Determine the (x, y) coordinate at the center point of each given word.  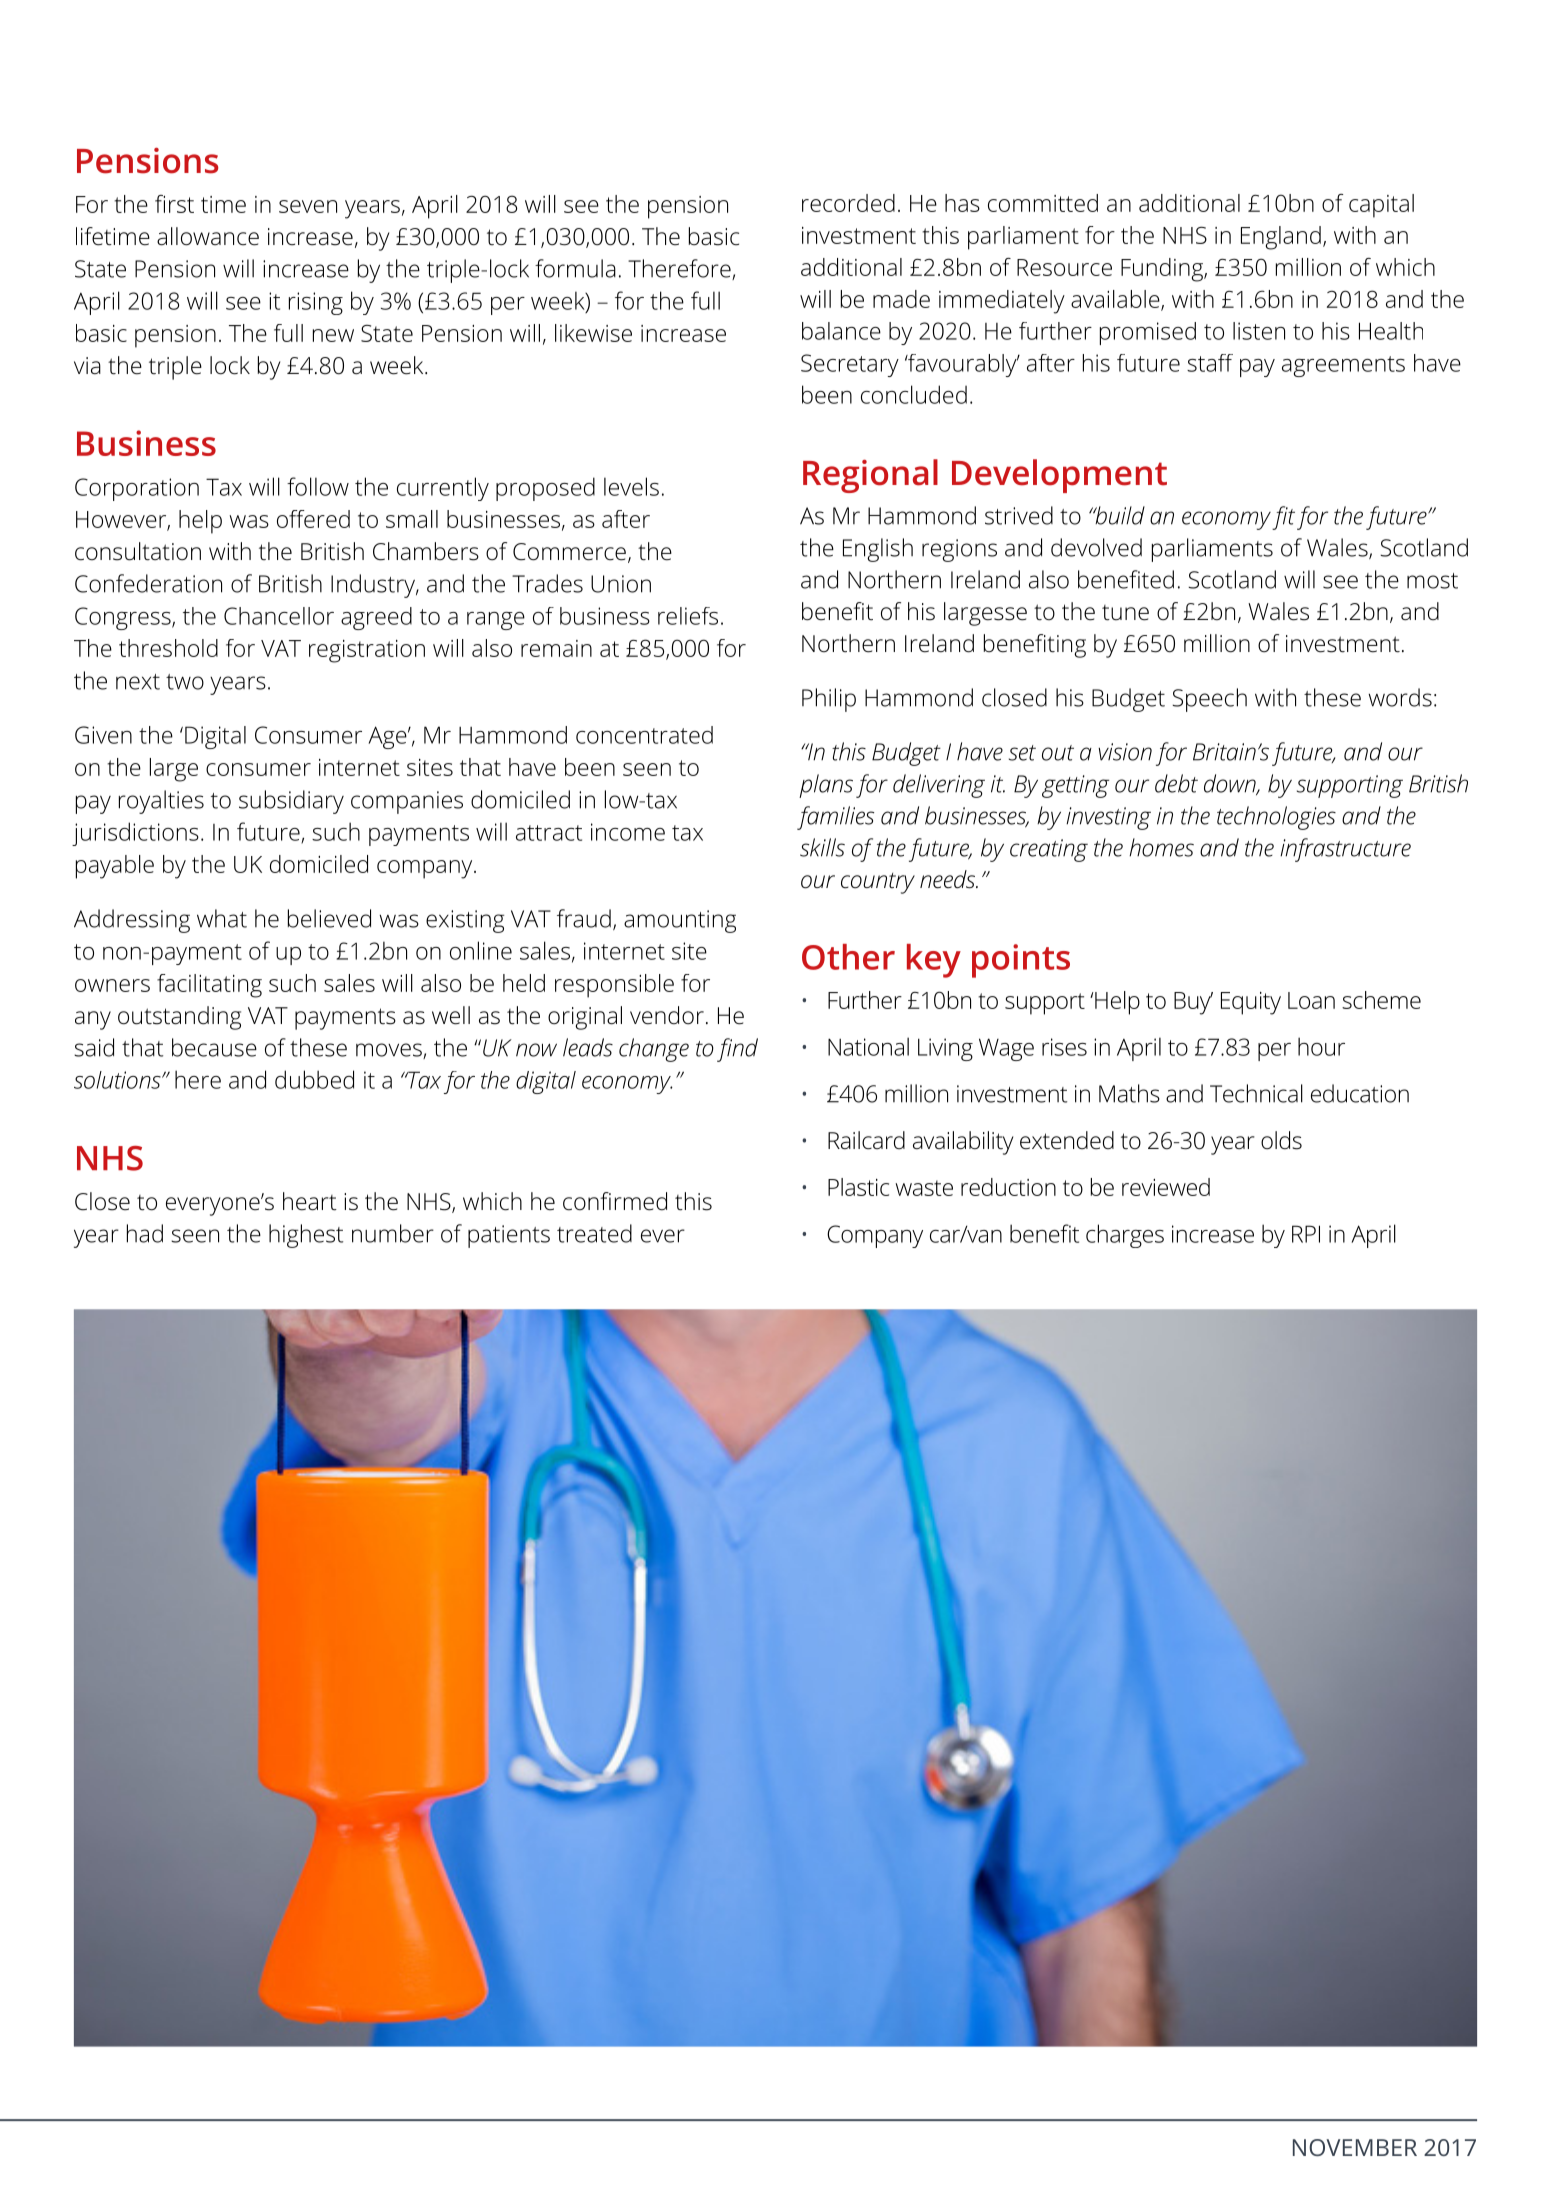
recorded (848, 203)
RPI (1306, 1234)
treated (594, 1233)
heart (310, 1201)
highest (306, 1236)
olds (1281, 1140)
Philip (829, 700)
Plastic (858, 1187)
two (185, 682)
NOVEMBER (1355, 2147)
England (1281, 238)
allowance (208, 236)
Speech (1209, 700)
